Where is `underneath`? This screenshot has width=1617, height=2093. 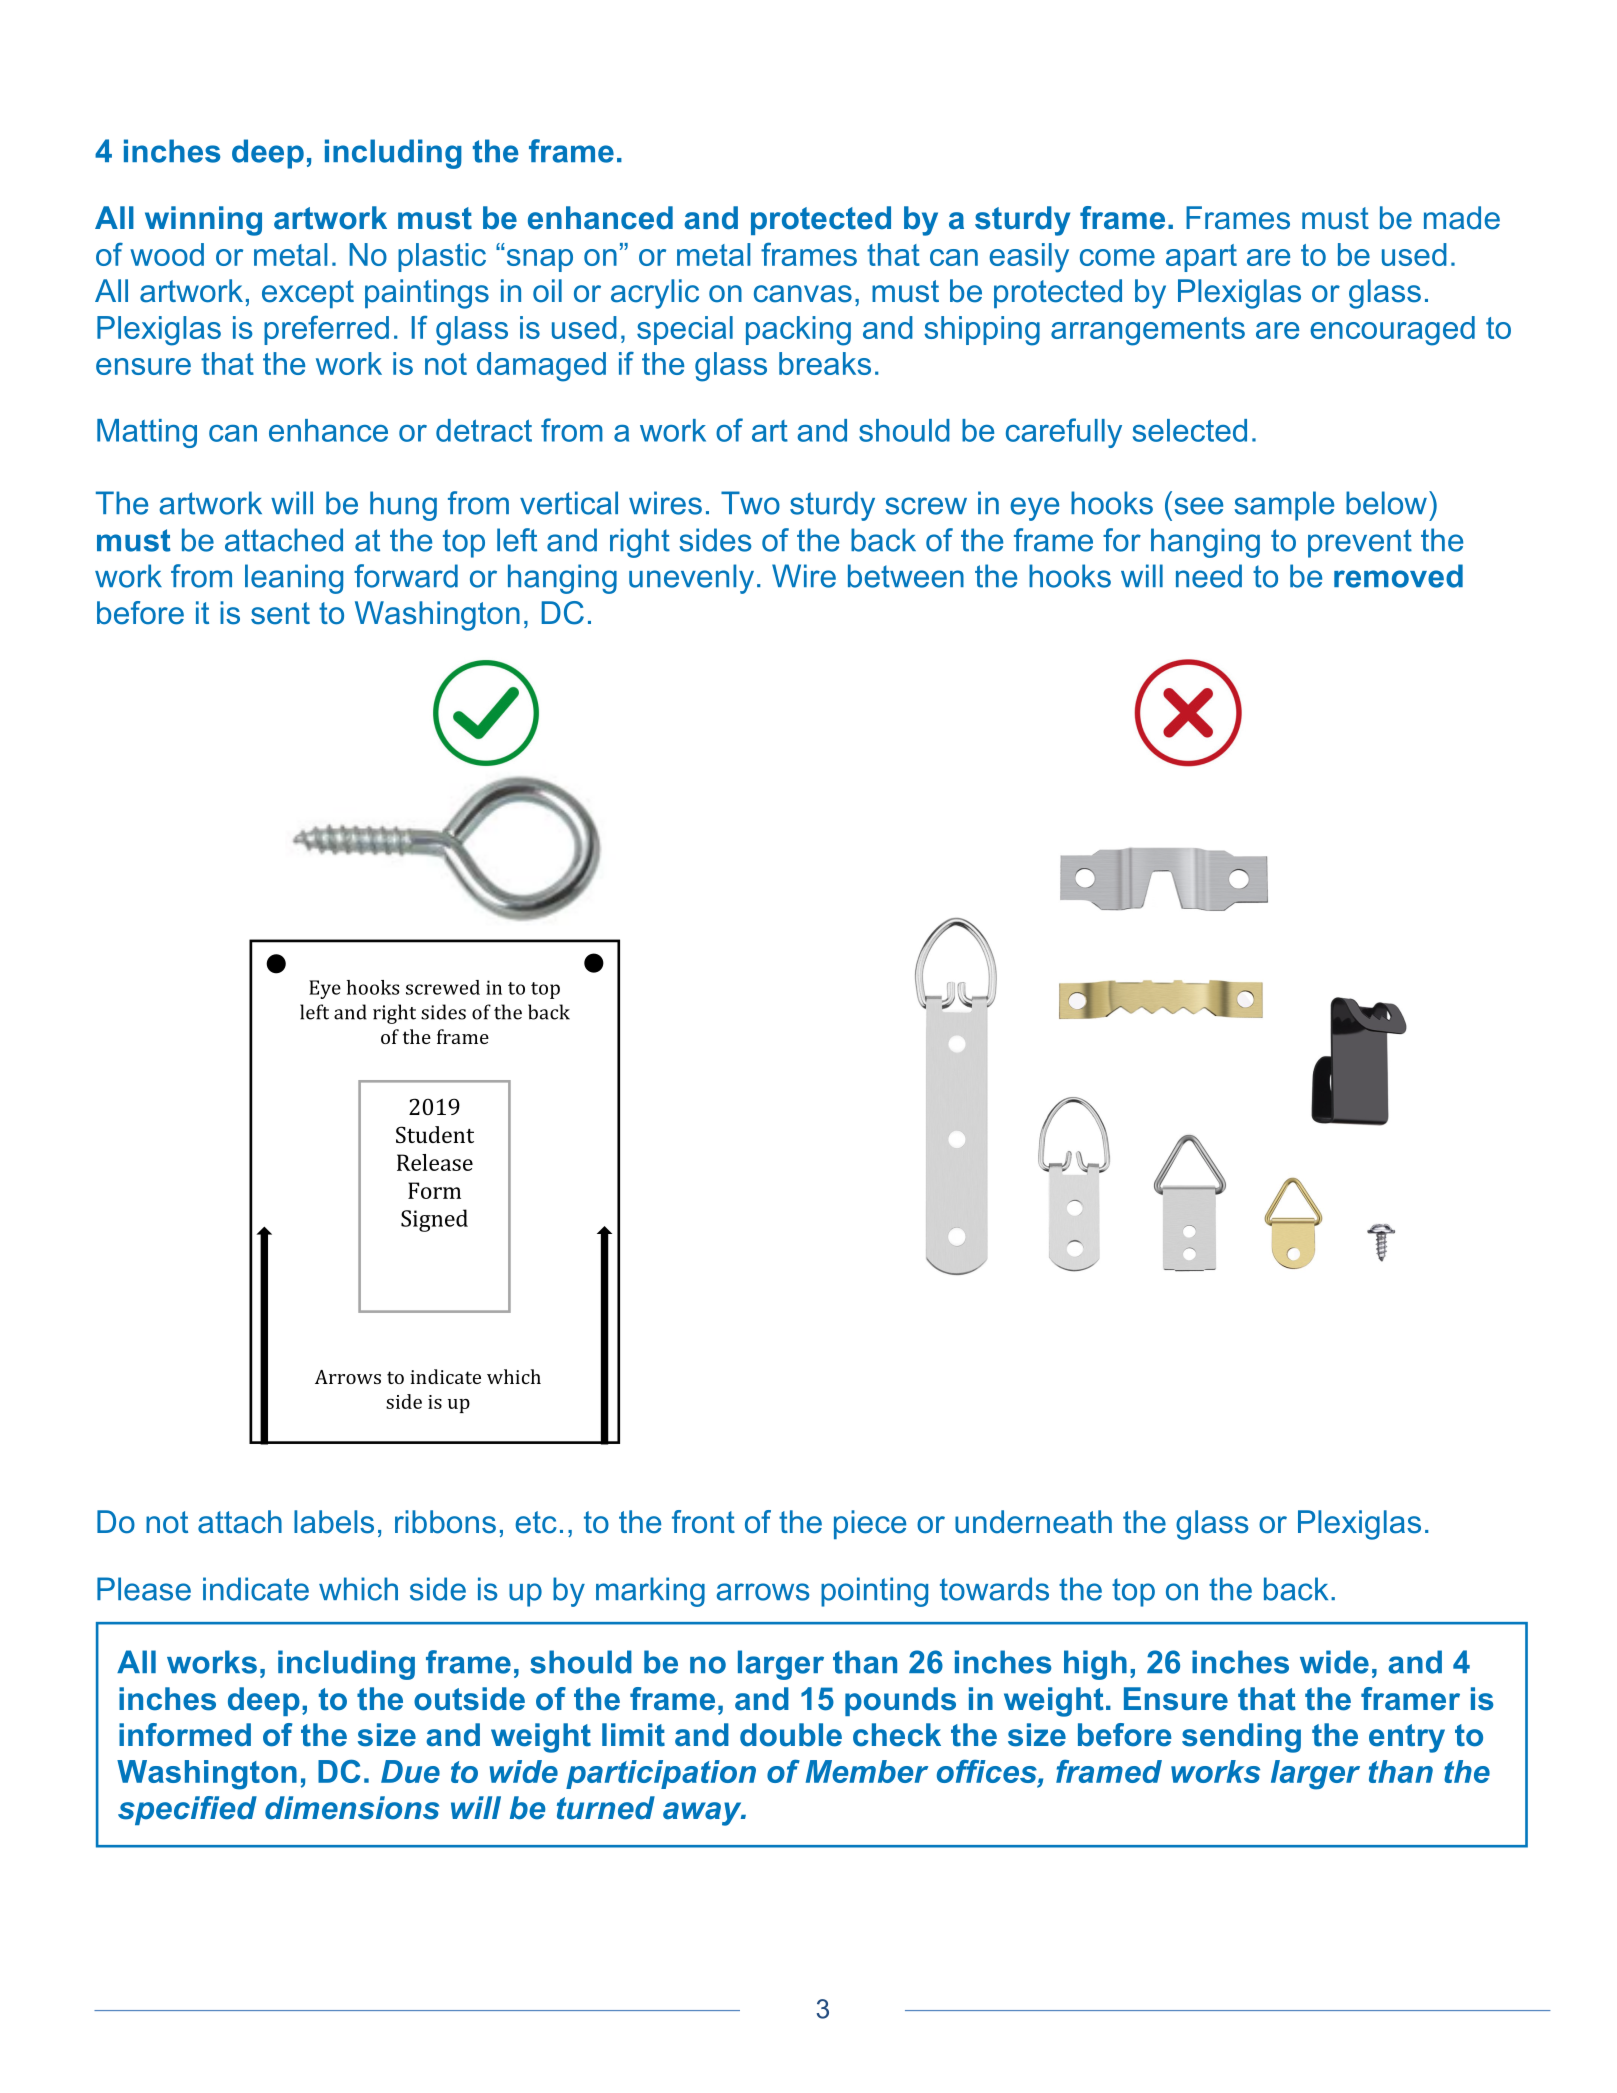 underneath is located at coordinates (1033, 1522).
